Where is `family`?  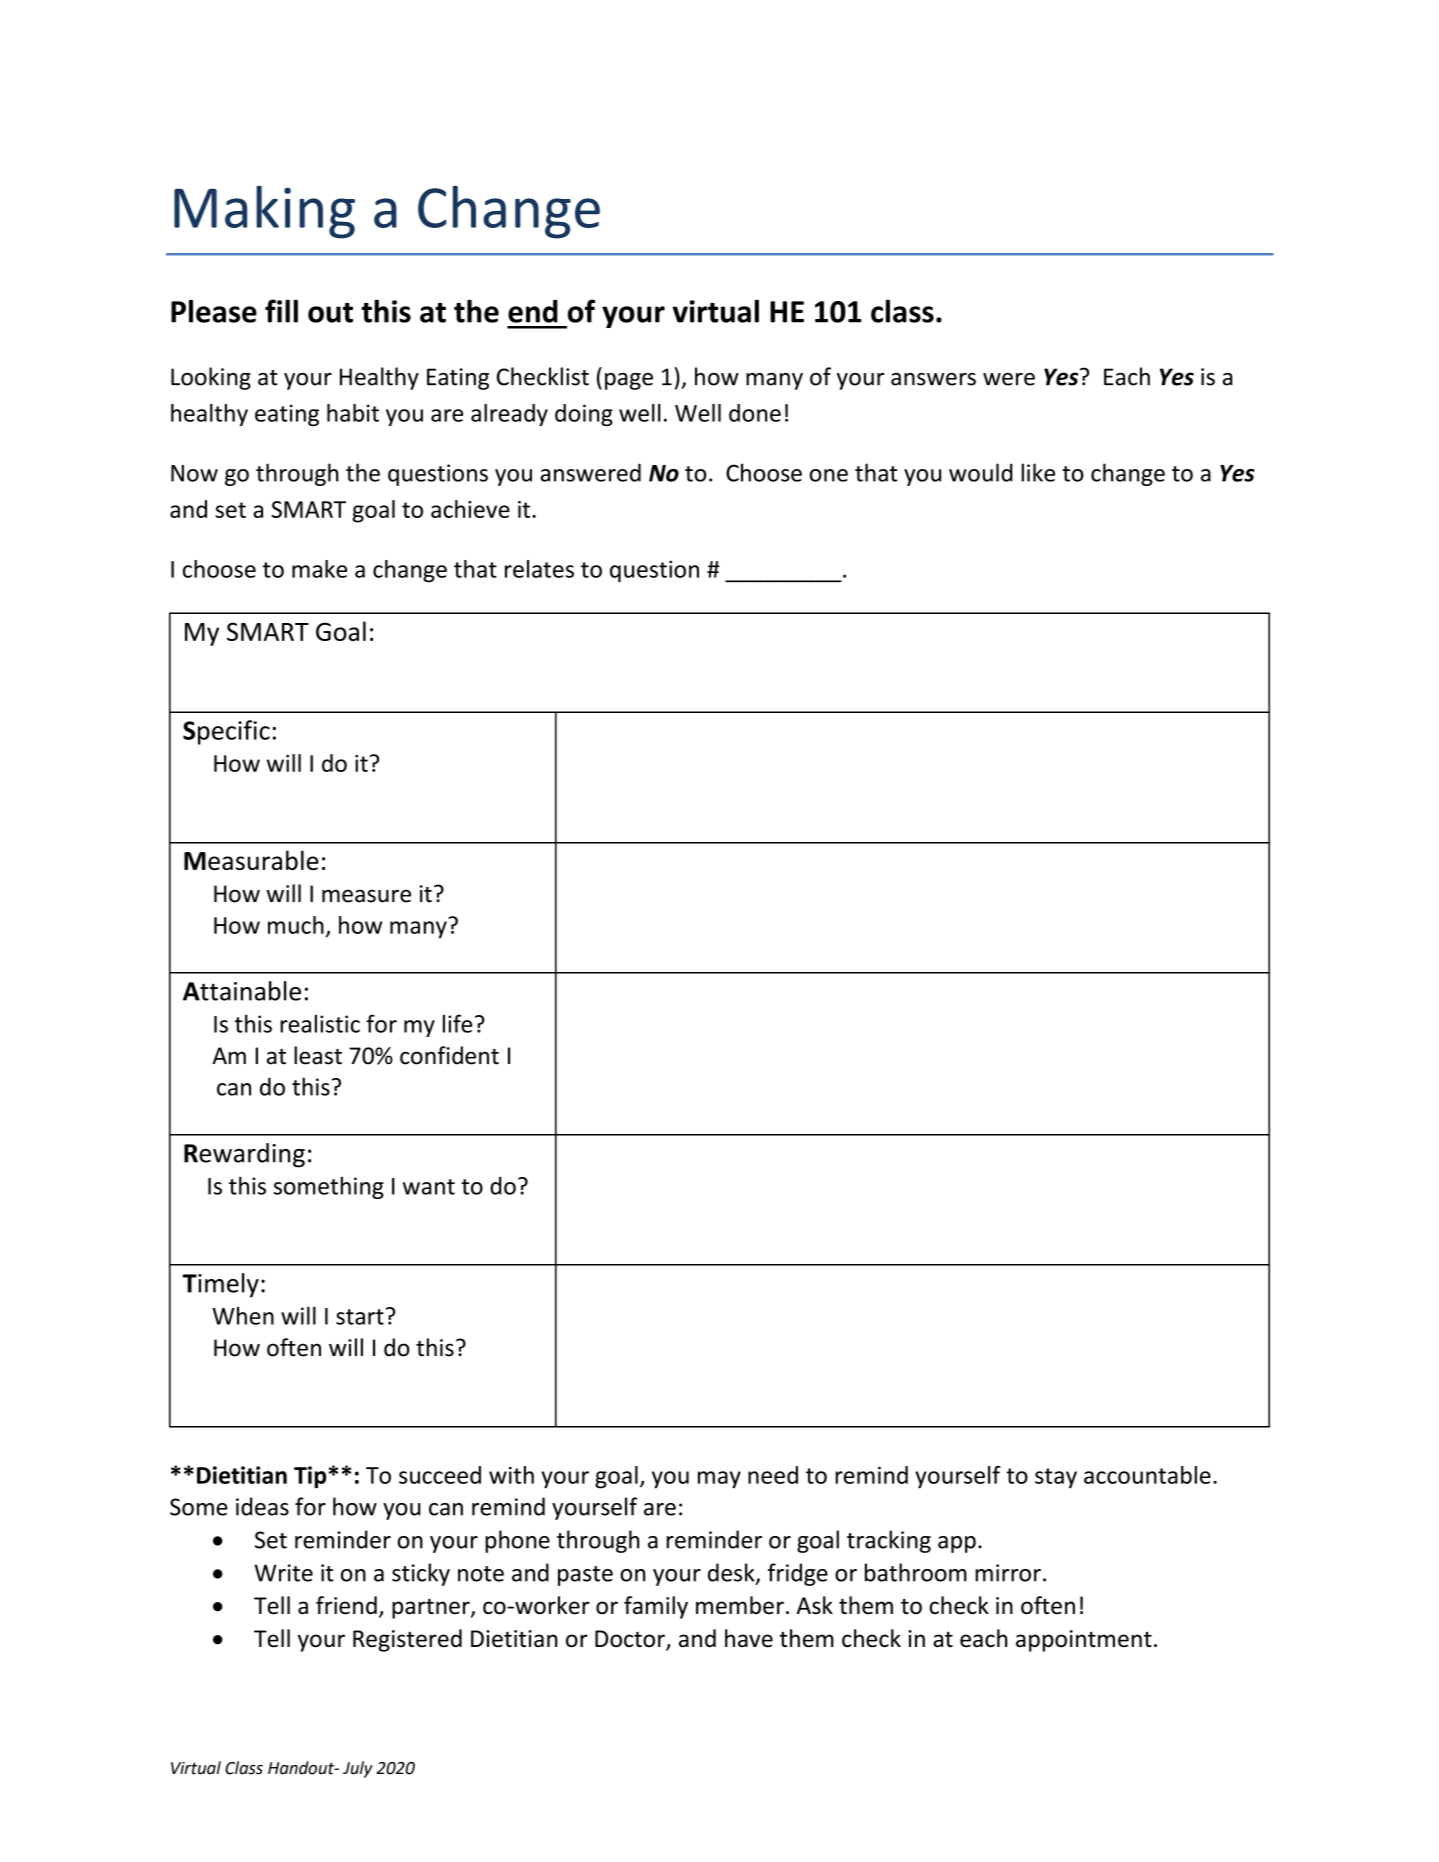 family is located at coordinates (656, 1607).
